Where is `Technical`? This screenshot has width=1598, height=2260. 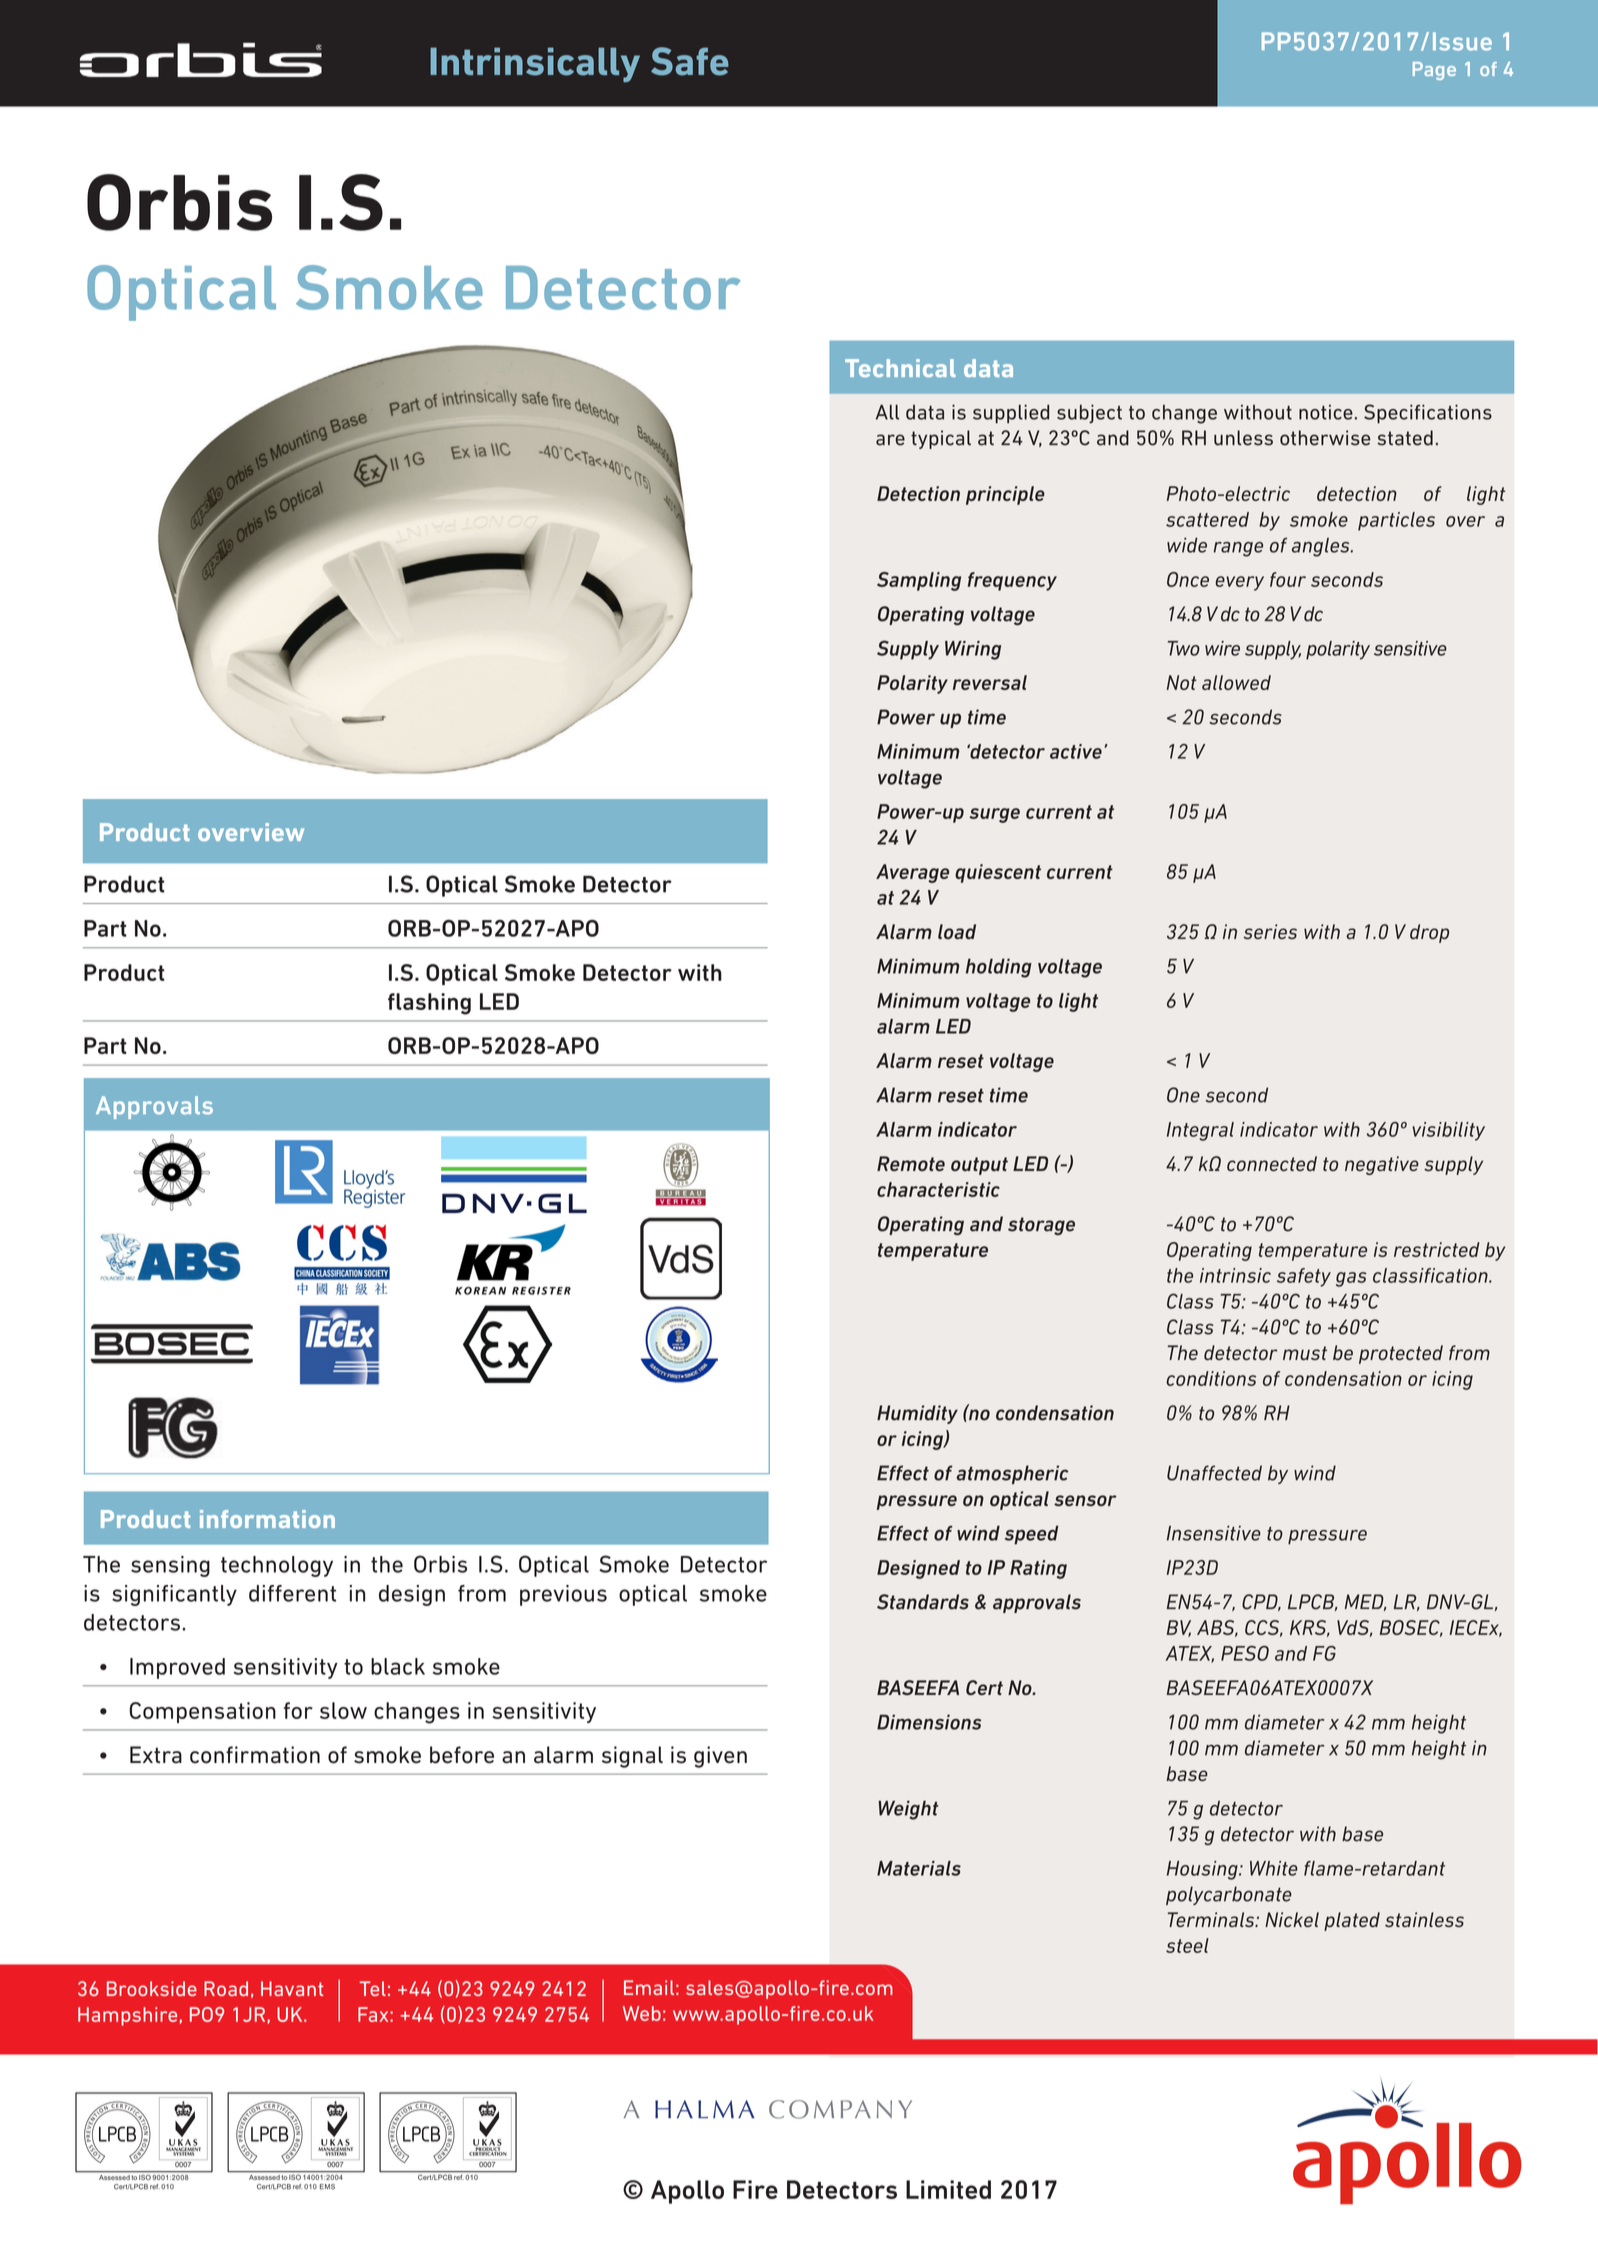
Technical is located at coordinates (900, 368).
